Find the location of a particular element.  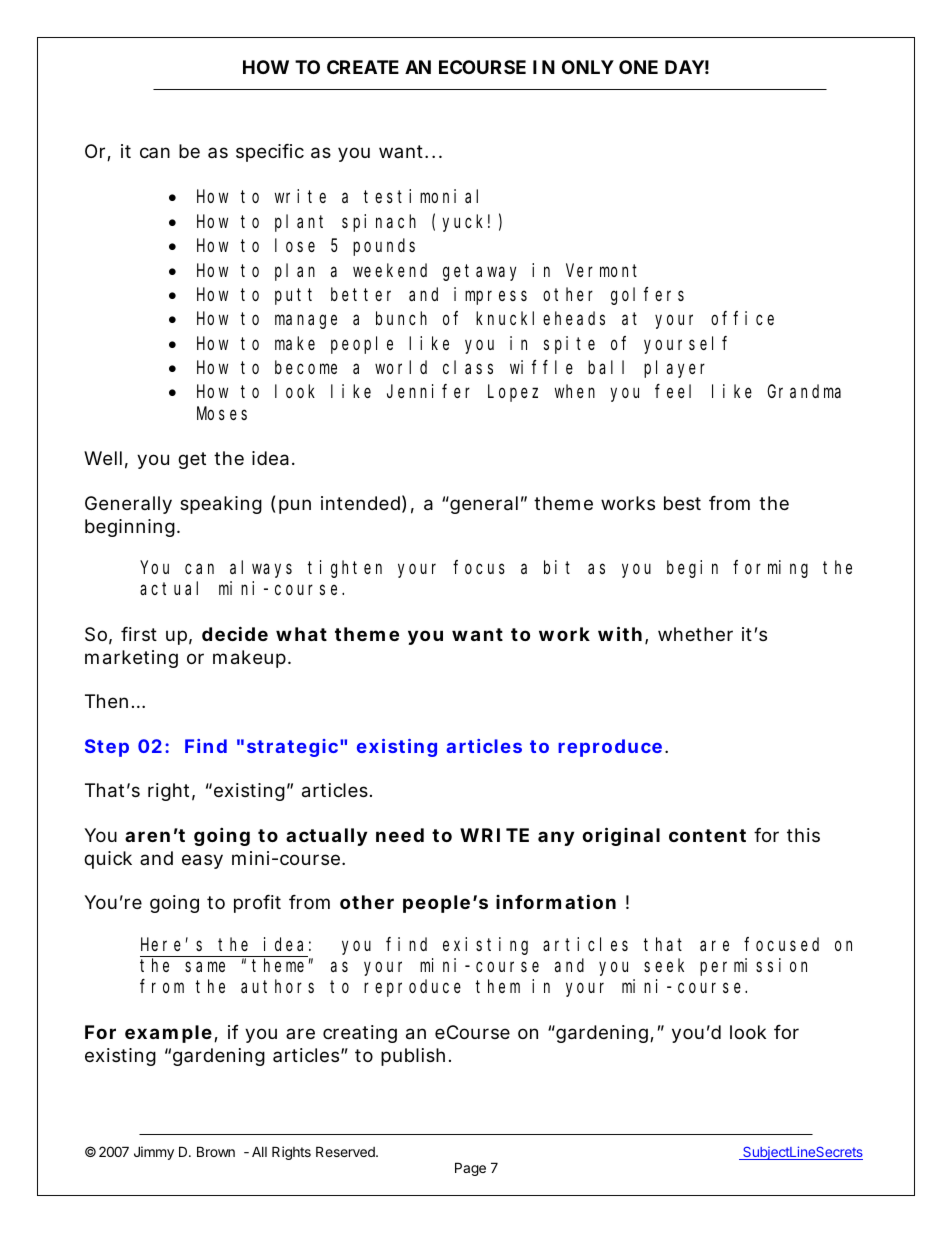

content is located at coordinates (707, 835).
